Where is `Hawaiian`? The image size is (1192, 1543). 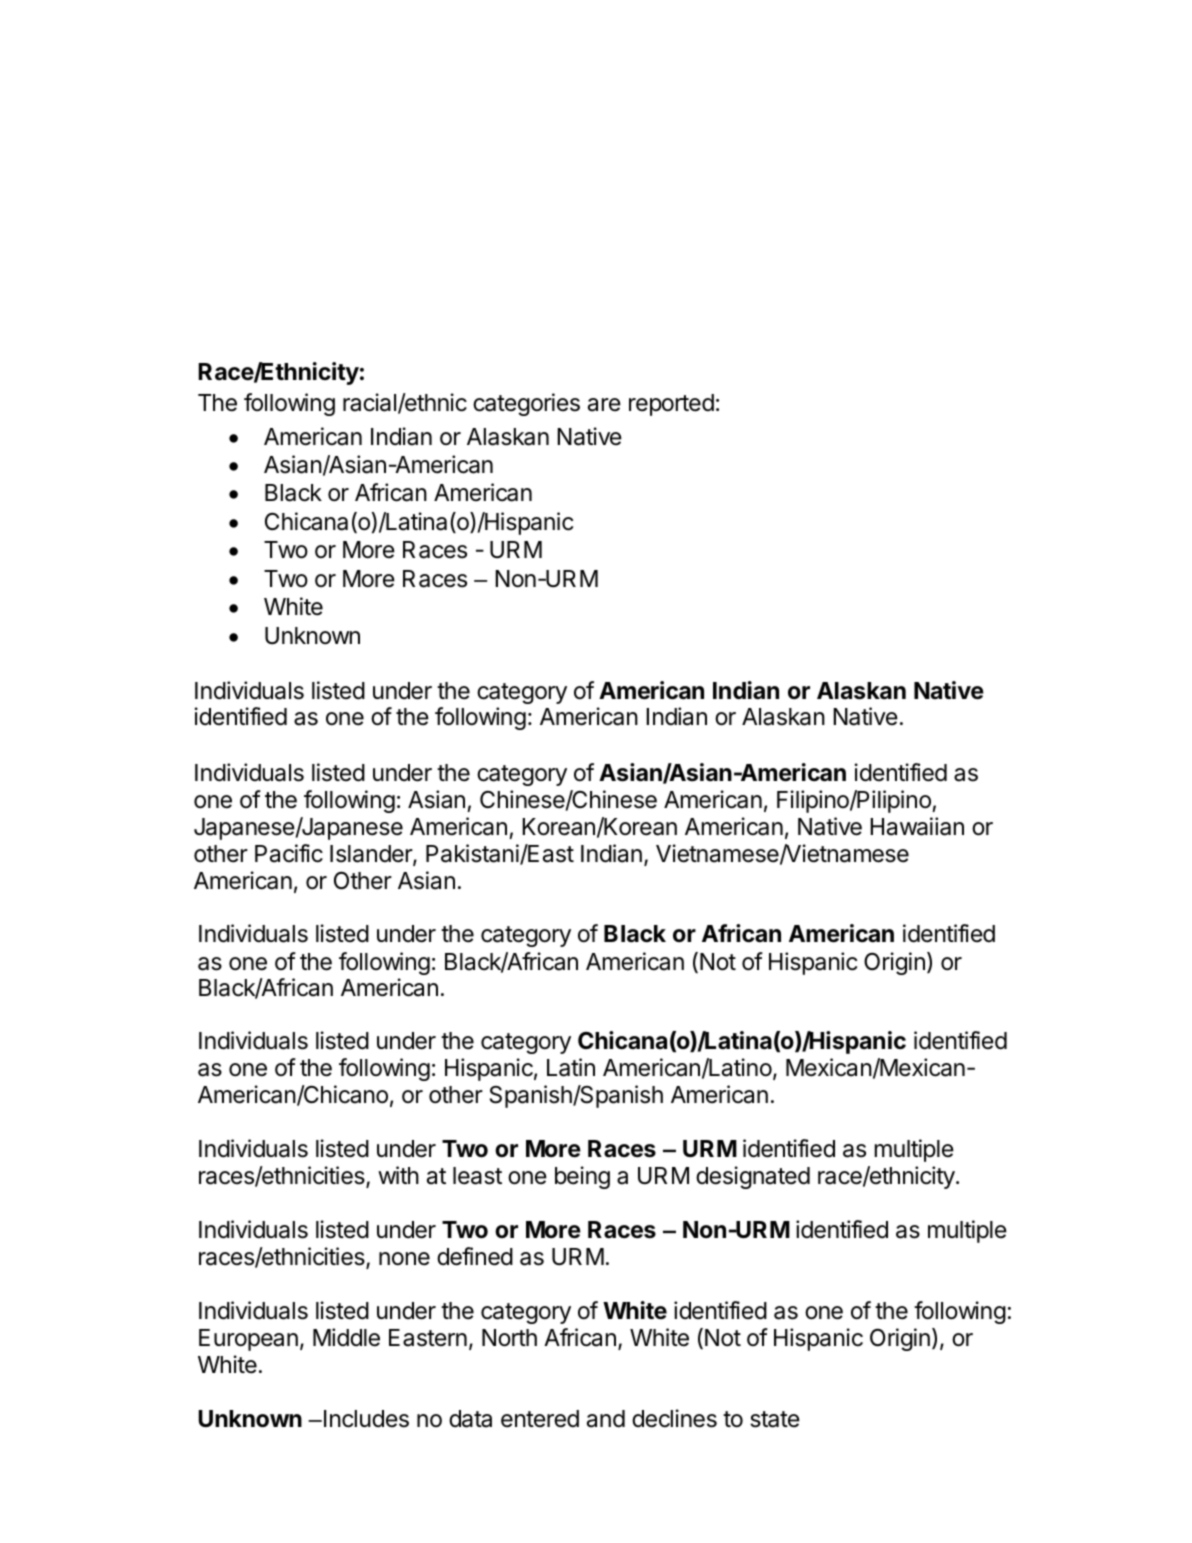 Hawaiian is located at coordinates (917, 826).
